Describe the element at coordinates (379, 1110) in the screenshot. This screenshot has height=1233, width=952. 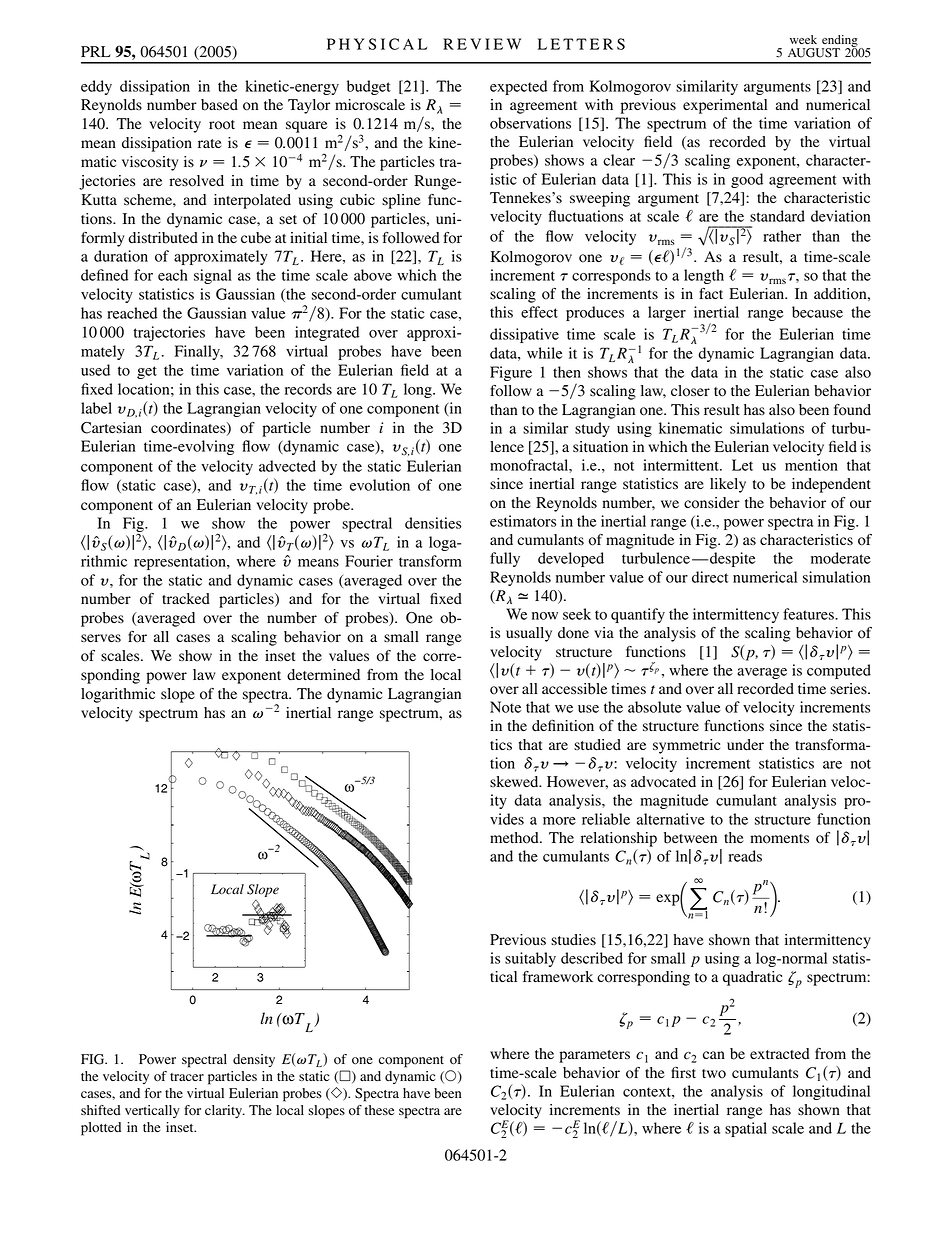
I see `these` at that location.
